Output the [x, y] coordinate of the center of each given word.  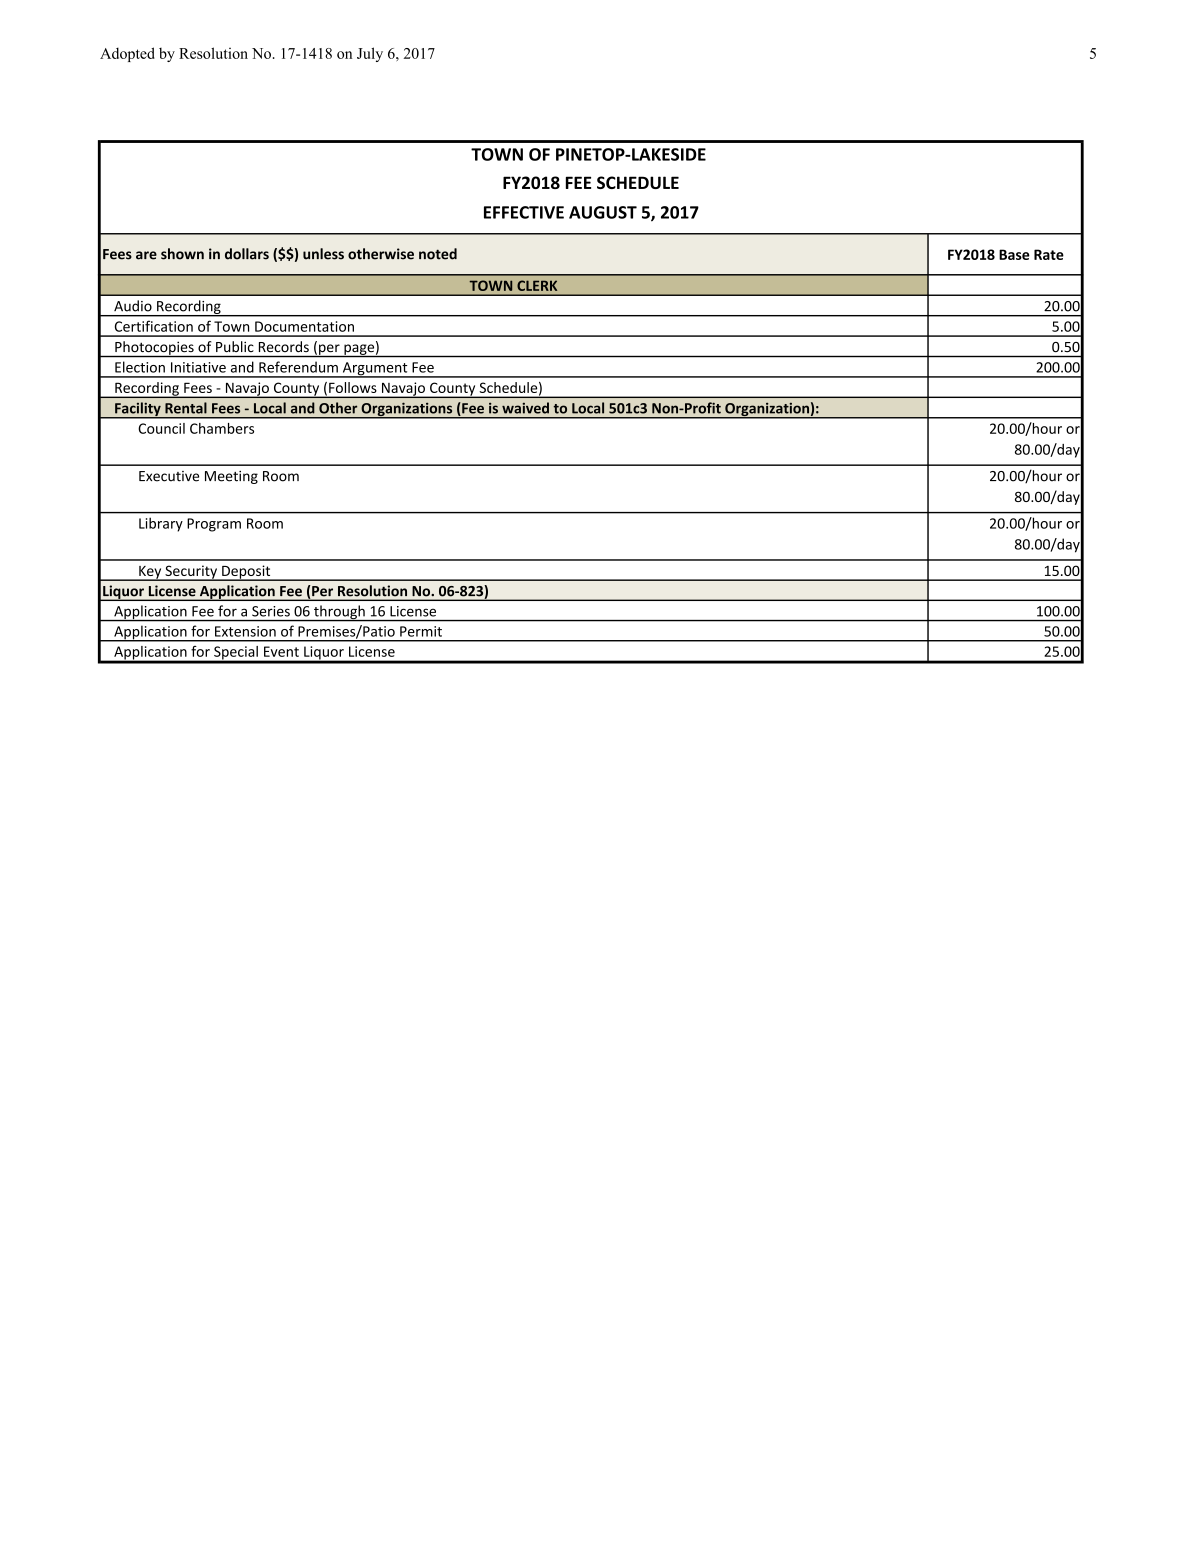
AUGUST [603, 212]
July [370, 54]
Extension [245, 631]
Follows [353, 387]
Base [1014, 254]
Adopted [127, 54]
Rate [1049, 254]
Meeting [231, 477]
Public [234, 346]
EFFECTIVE [524, 212]
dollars [247, 254]
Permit [421, 631]
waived [525, 408]
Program [214, 525]
